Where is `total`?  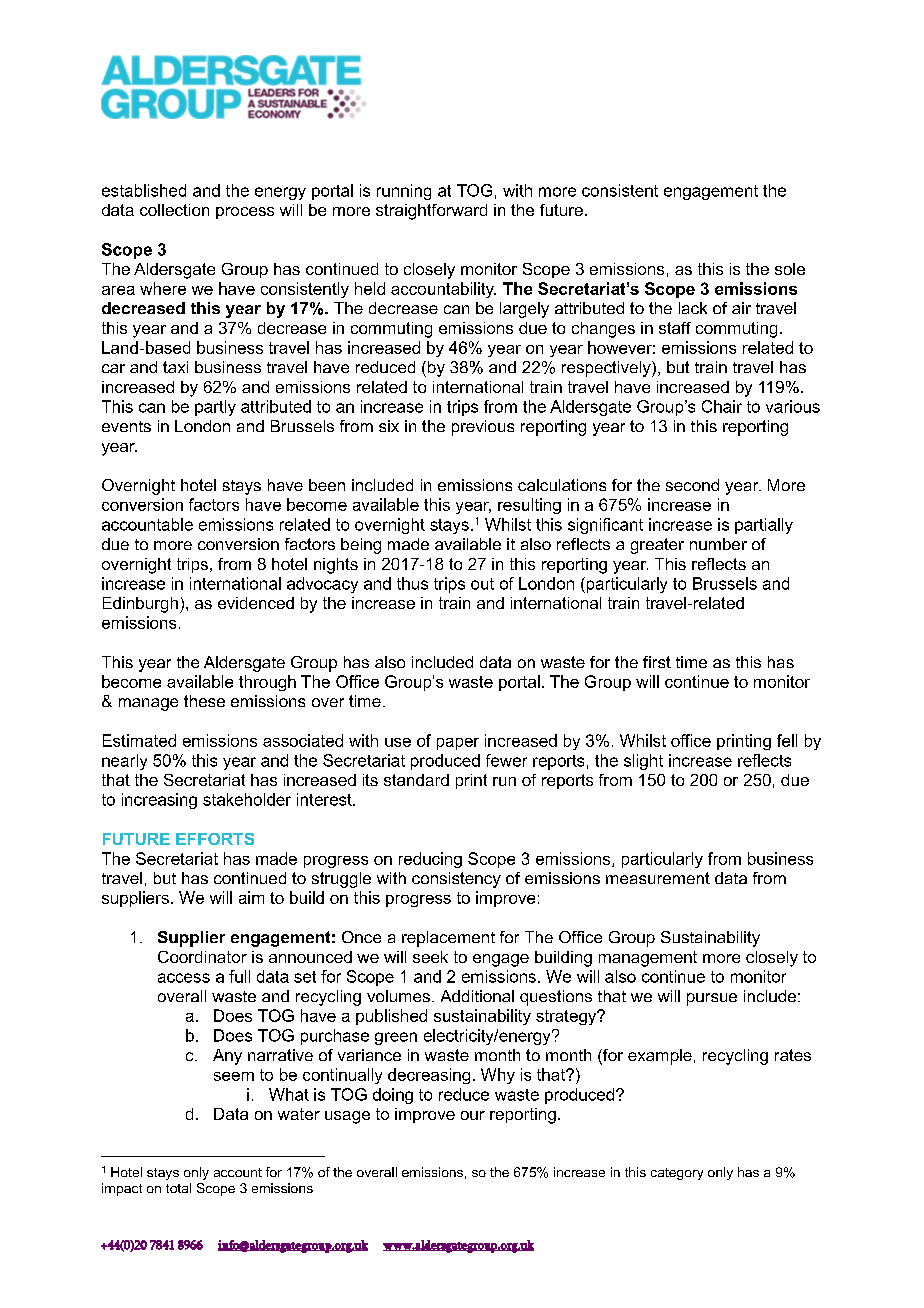
total is located at coordinates (178, 1188).
